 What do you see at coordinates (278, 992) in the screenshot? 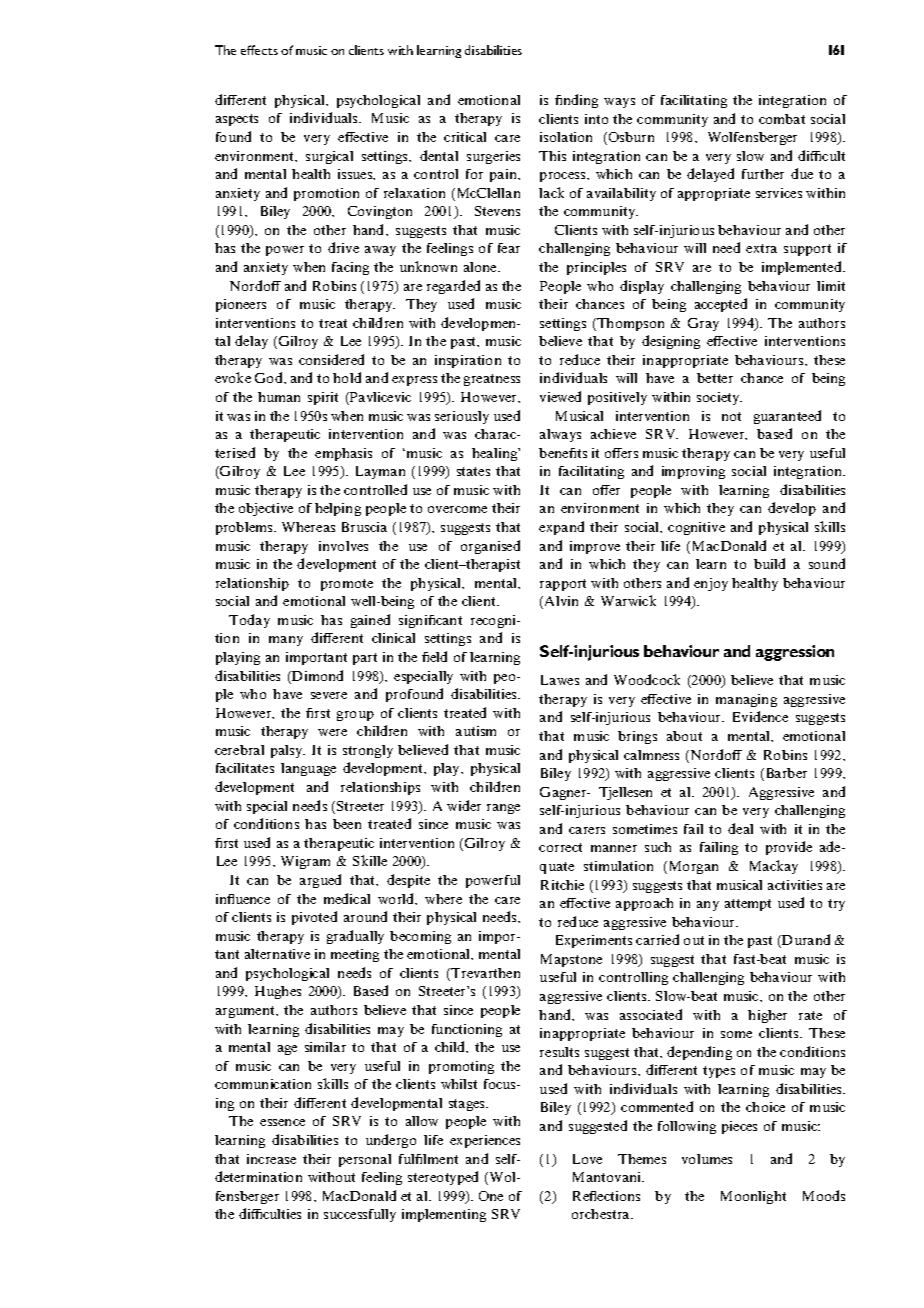
I see `Hughes` at bounding box center [278, 992].
